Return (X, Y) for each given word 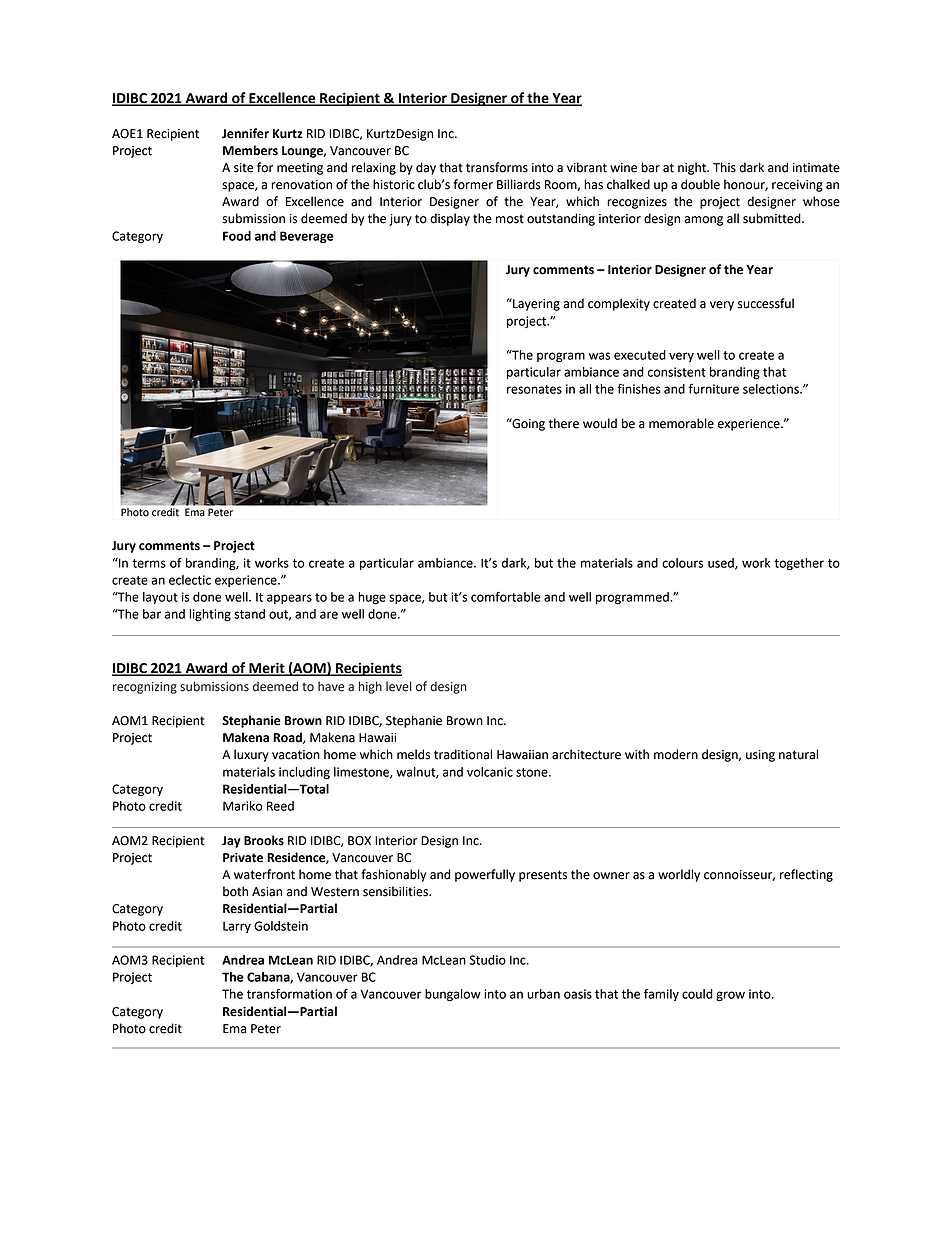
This (724, 167)
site (243, 168)
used (722, 564)
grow (730, 996)
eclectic (190, 580)
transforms (497, 167)
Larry (237, 927)
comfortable (506, 597)
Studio (487, 960)
